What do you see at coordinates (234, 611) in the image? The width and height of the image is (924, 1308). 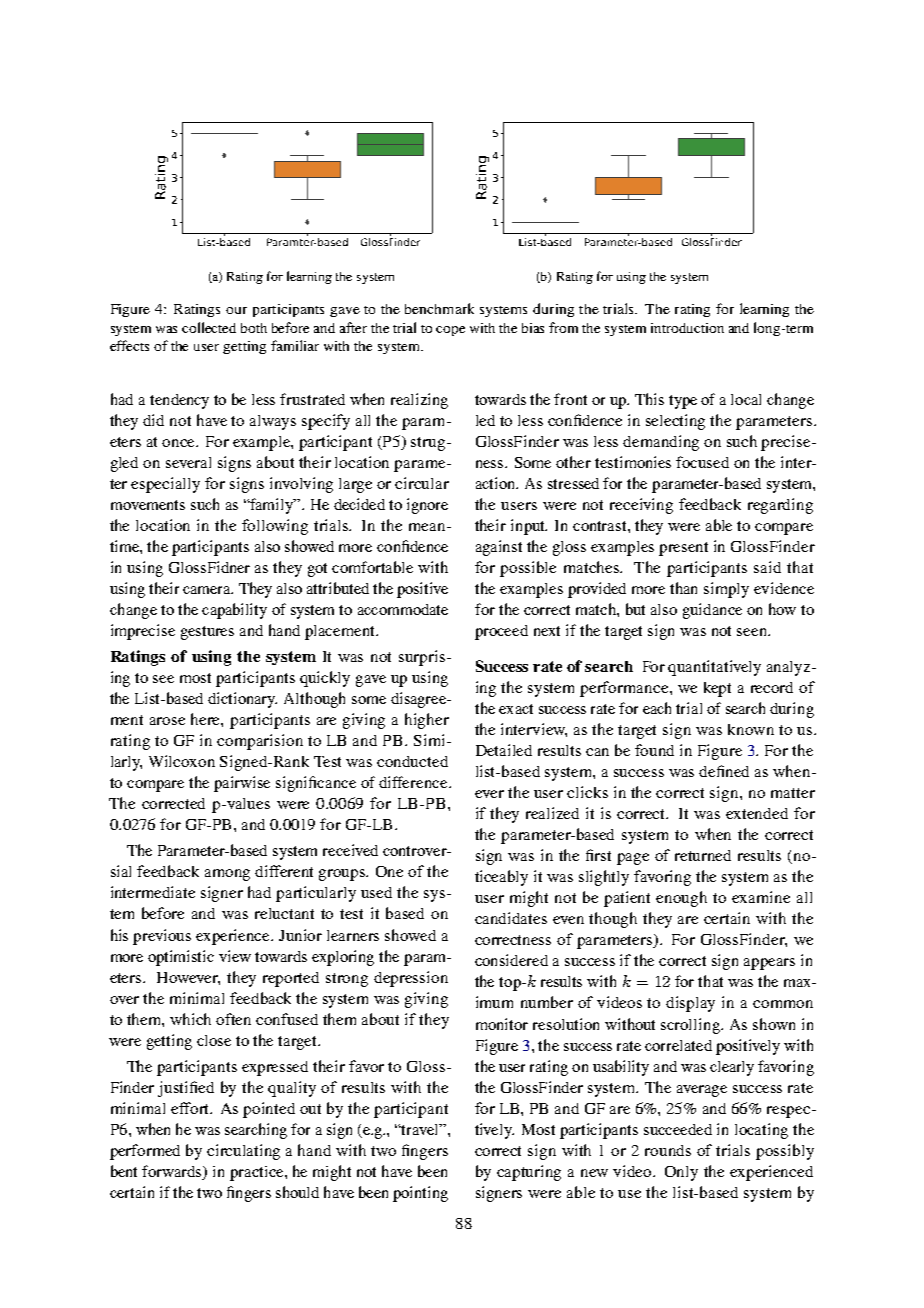 I see `capability` at bounding box center [234, 611].
